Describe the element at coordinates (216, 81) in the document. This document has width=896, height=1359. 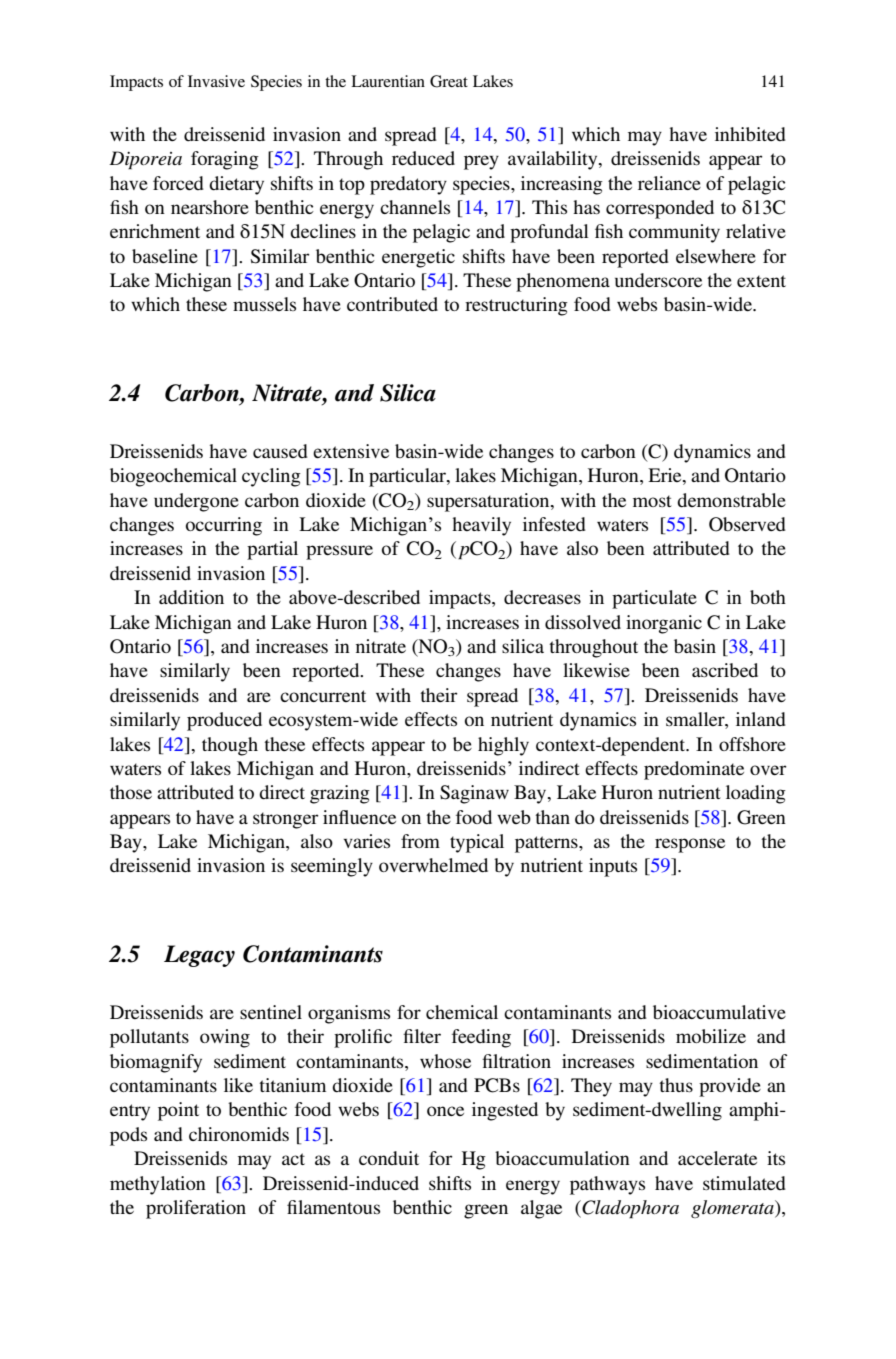
I see `Invasive` at that location.
